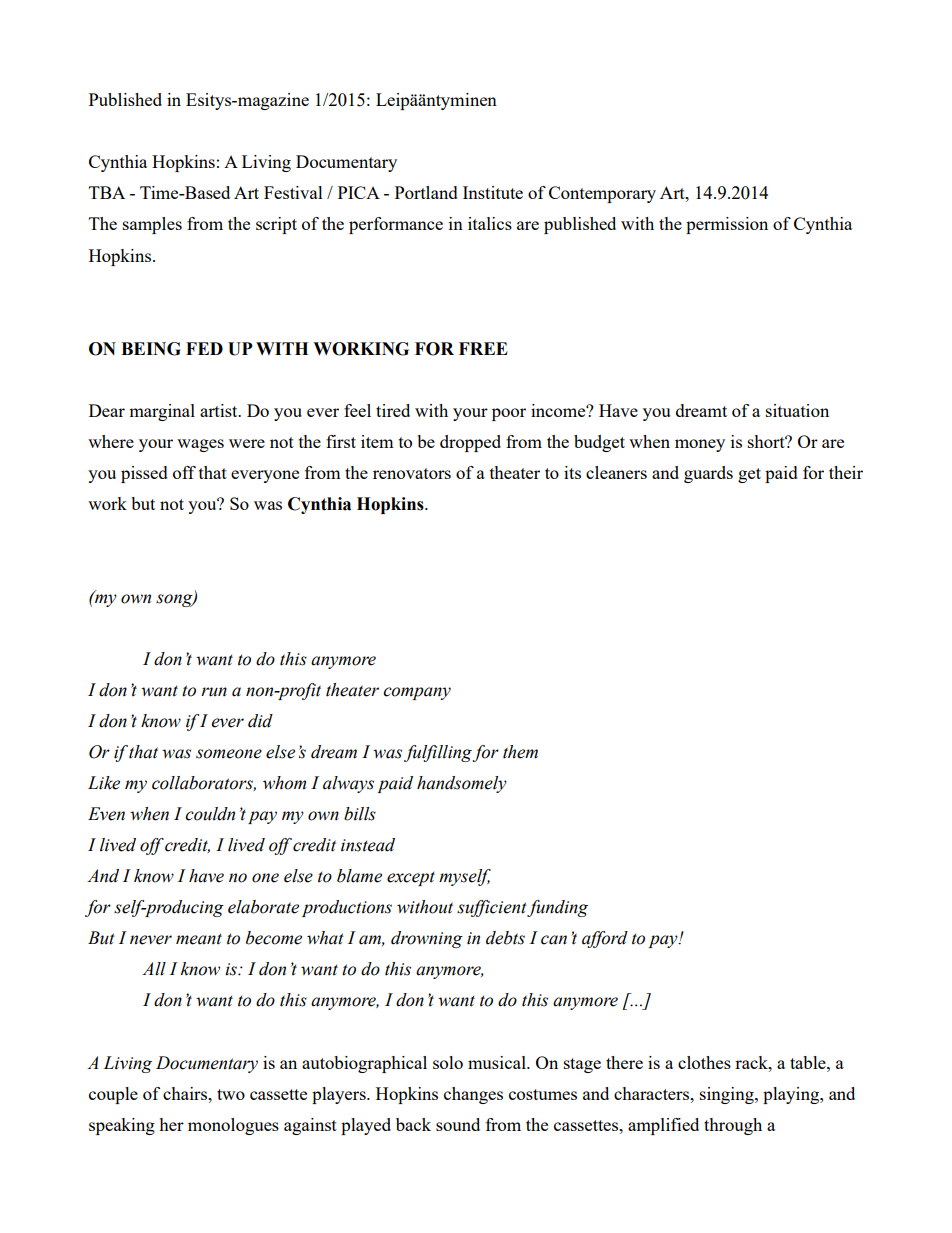 The image size is (952, 1233). Describe the element at coordinates (727, 225) in the screenshot. I see `permission` at that location.
